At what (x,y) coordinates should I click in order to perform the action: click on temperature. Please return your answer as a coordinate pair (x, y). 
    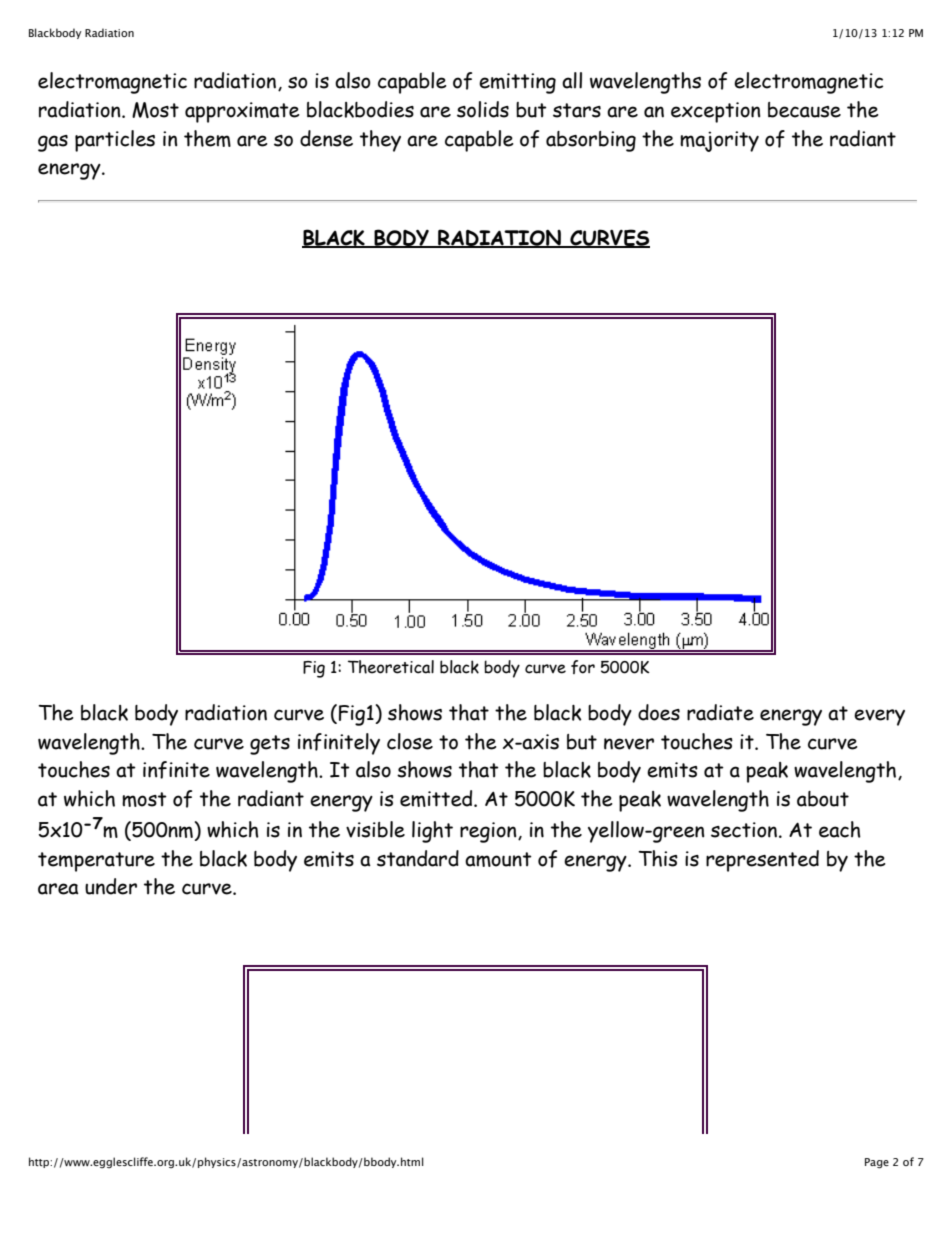
    Looking at the image, I should click on (96, 862).
